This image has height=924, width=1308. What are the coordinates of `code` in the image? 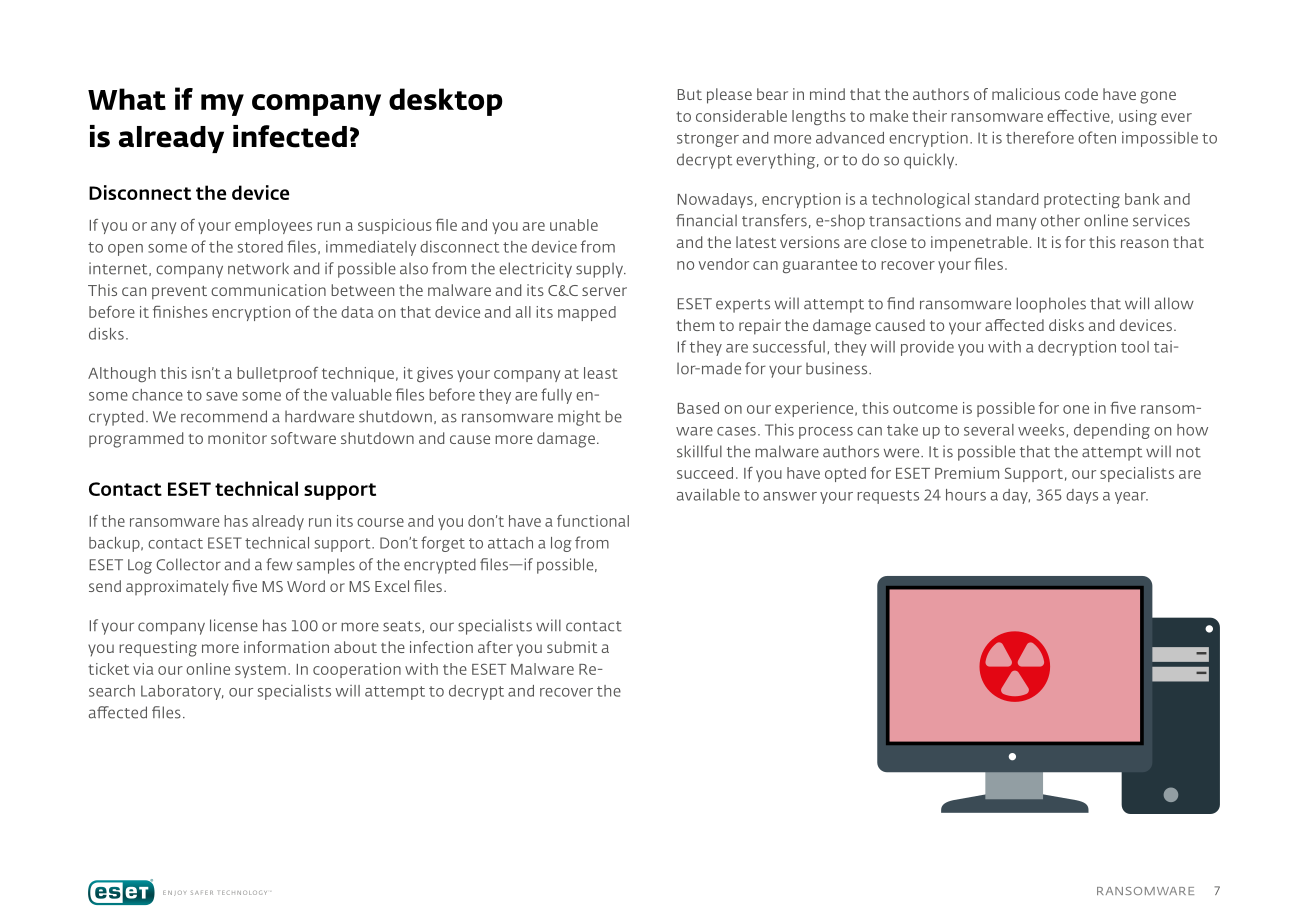 It's located at (1081, 94).
